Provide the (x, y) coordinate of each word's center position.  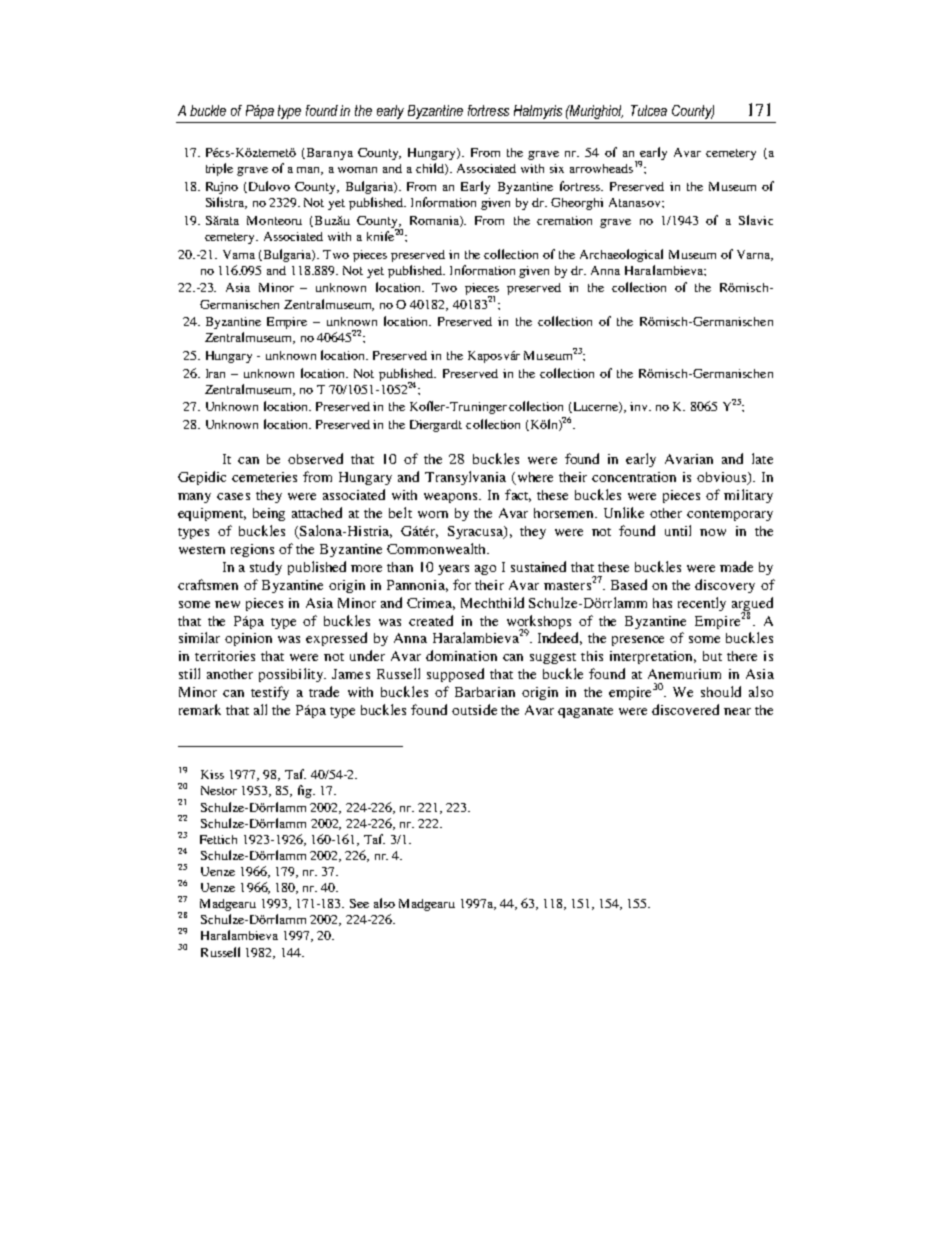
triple (219, 169)
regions (252, 550)
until (678, 530)
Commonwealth (437, 548)
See (359, 903)
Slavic (756, 220)
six (557, 168)
